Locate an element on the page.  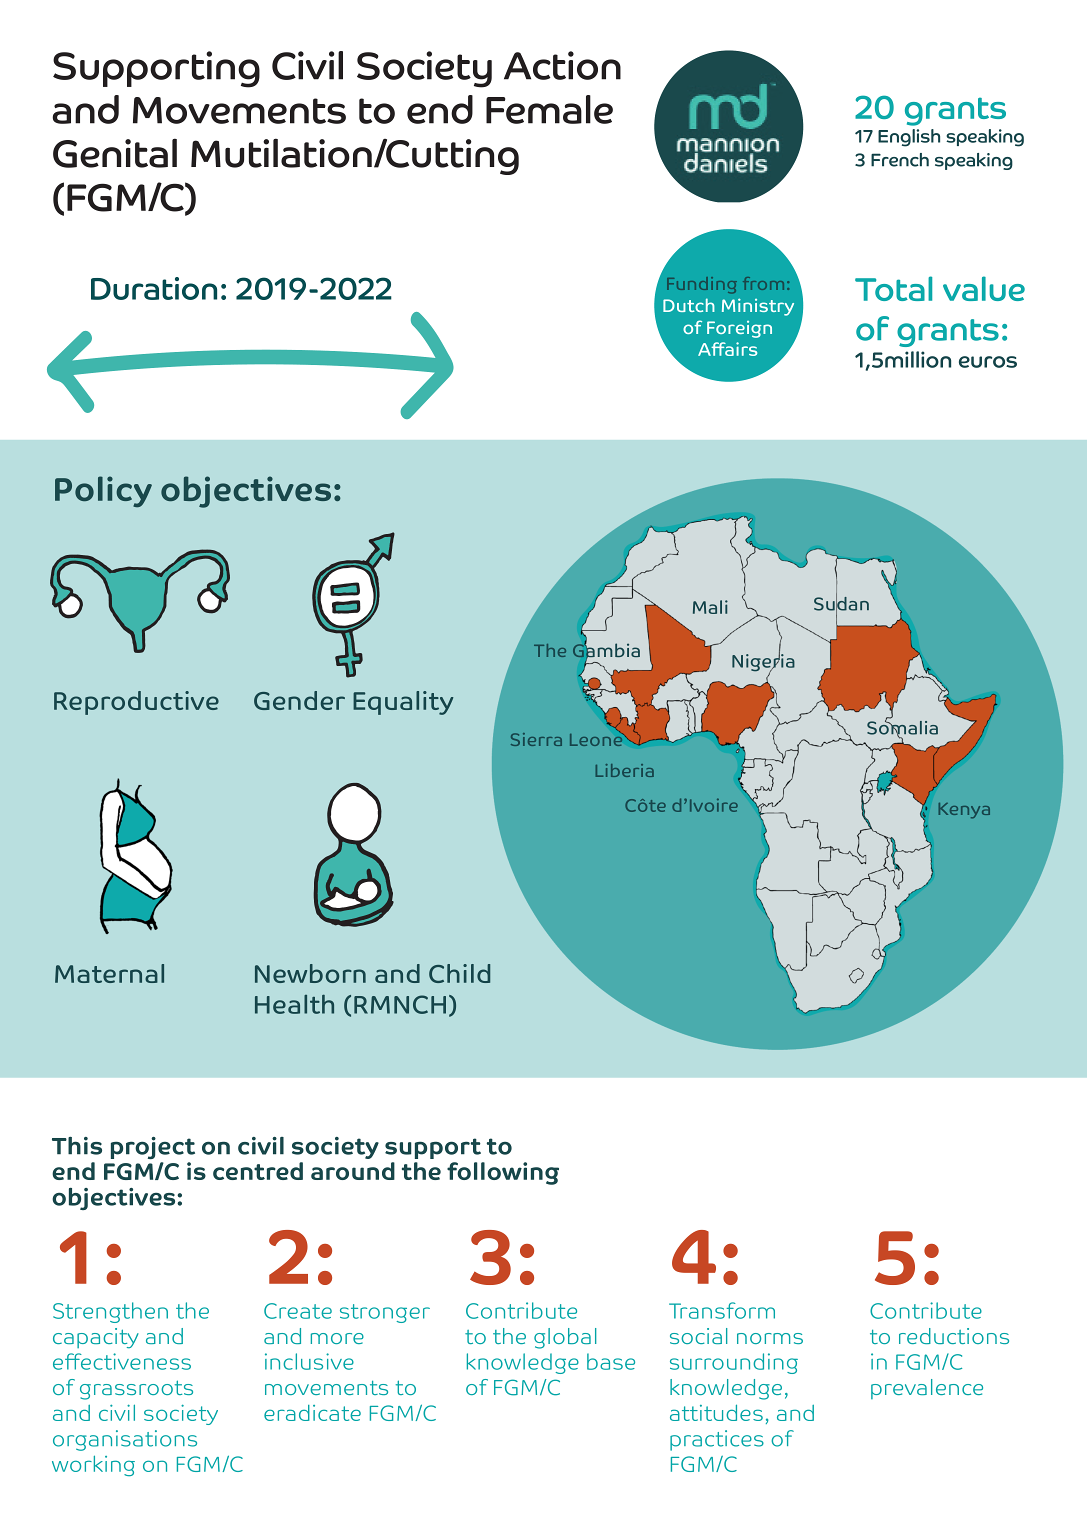
English is located at coordinates (909, 138).
